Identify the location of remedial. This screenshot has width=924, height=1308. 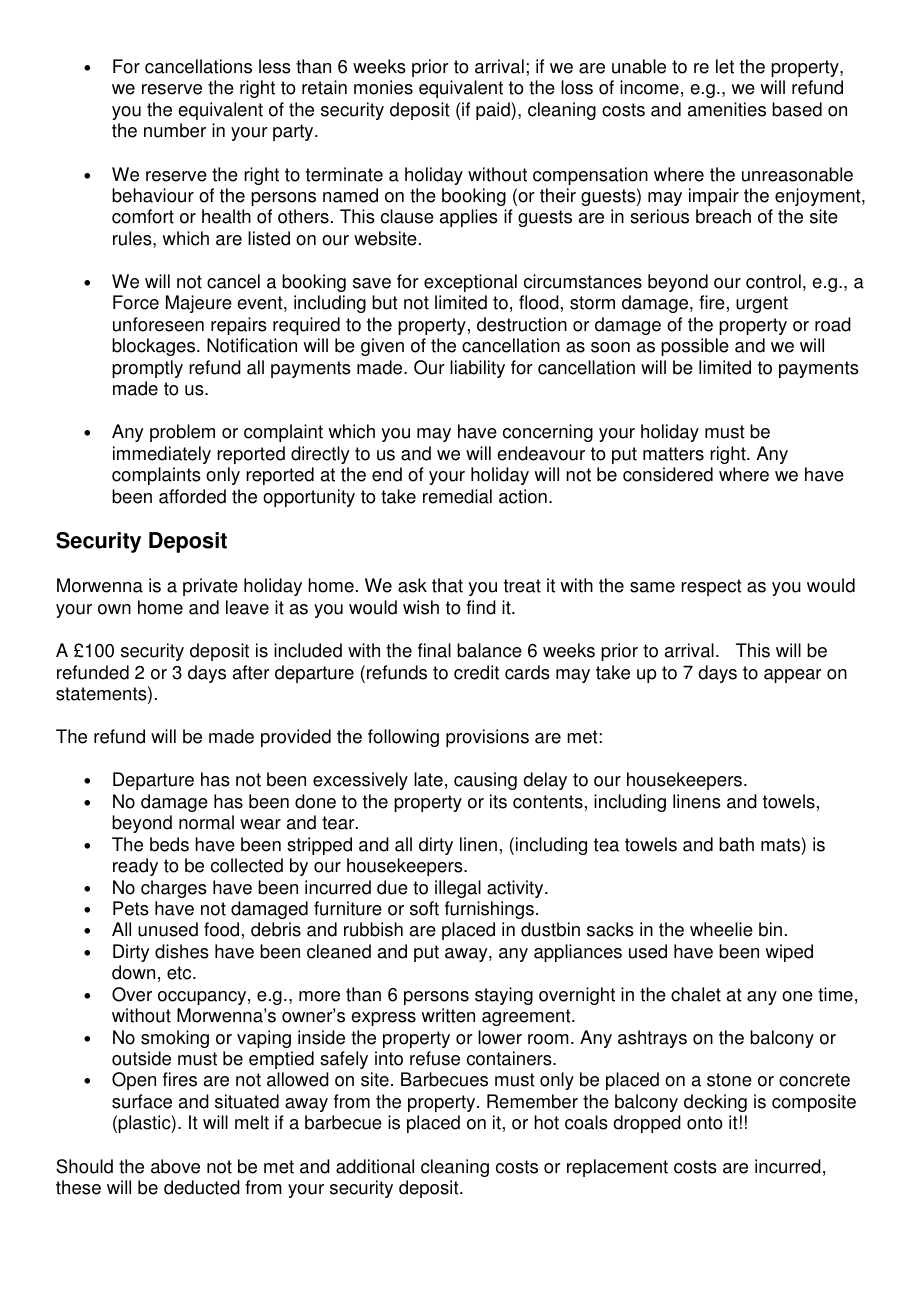
(457, 496).
